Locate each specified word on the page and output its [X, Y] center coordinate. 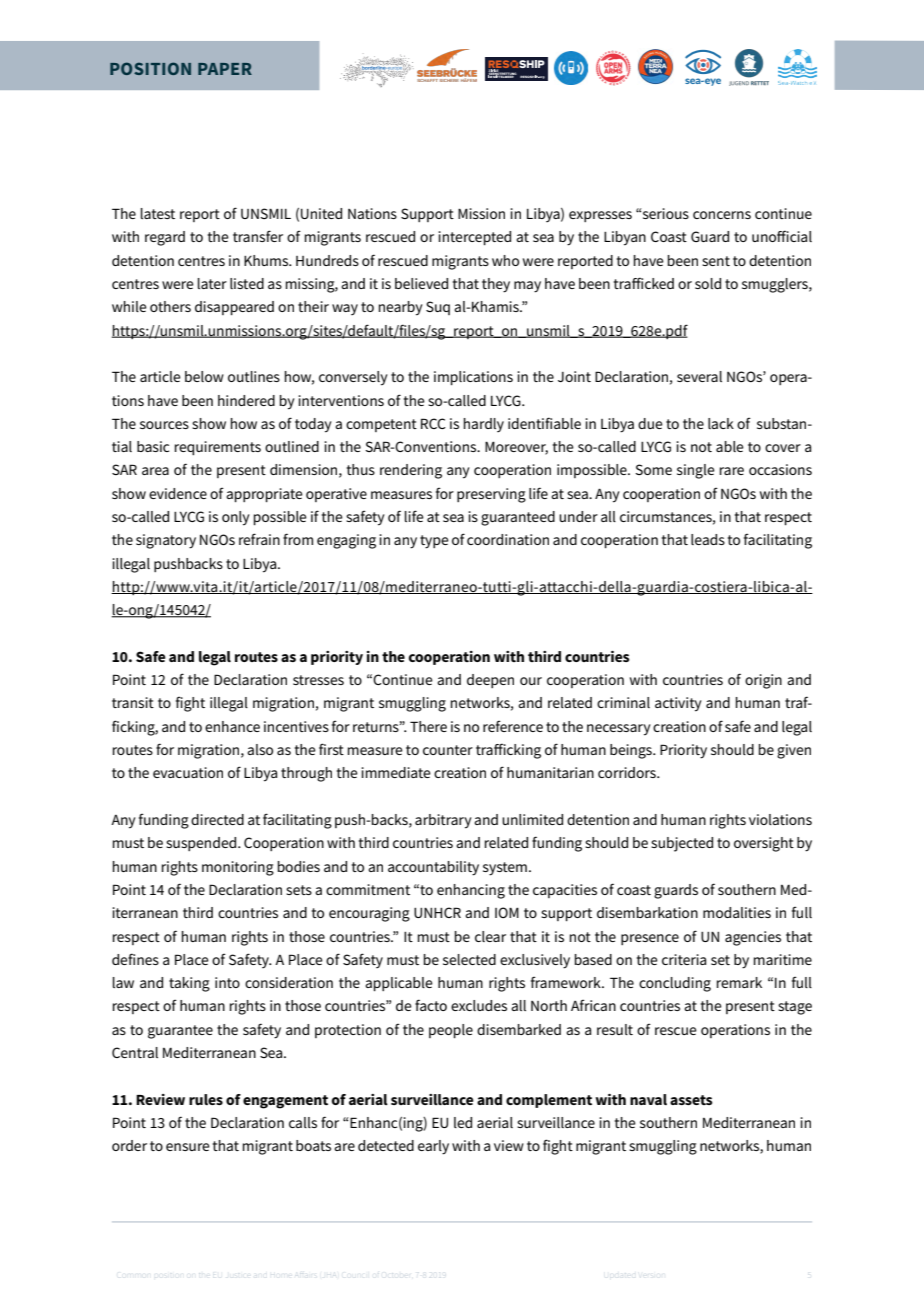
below [204, 376]
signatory [166, 541]
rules [206, 1099]
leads [708, 539]
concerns [722, 215]
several [699, 376]
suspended [202, 844]
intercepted [474, 238]
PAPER [225, 69]
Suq [438, 308]
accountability [433, 868]
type [434, 542]
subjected [682, 844]
